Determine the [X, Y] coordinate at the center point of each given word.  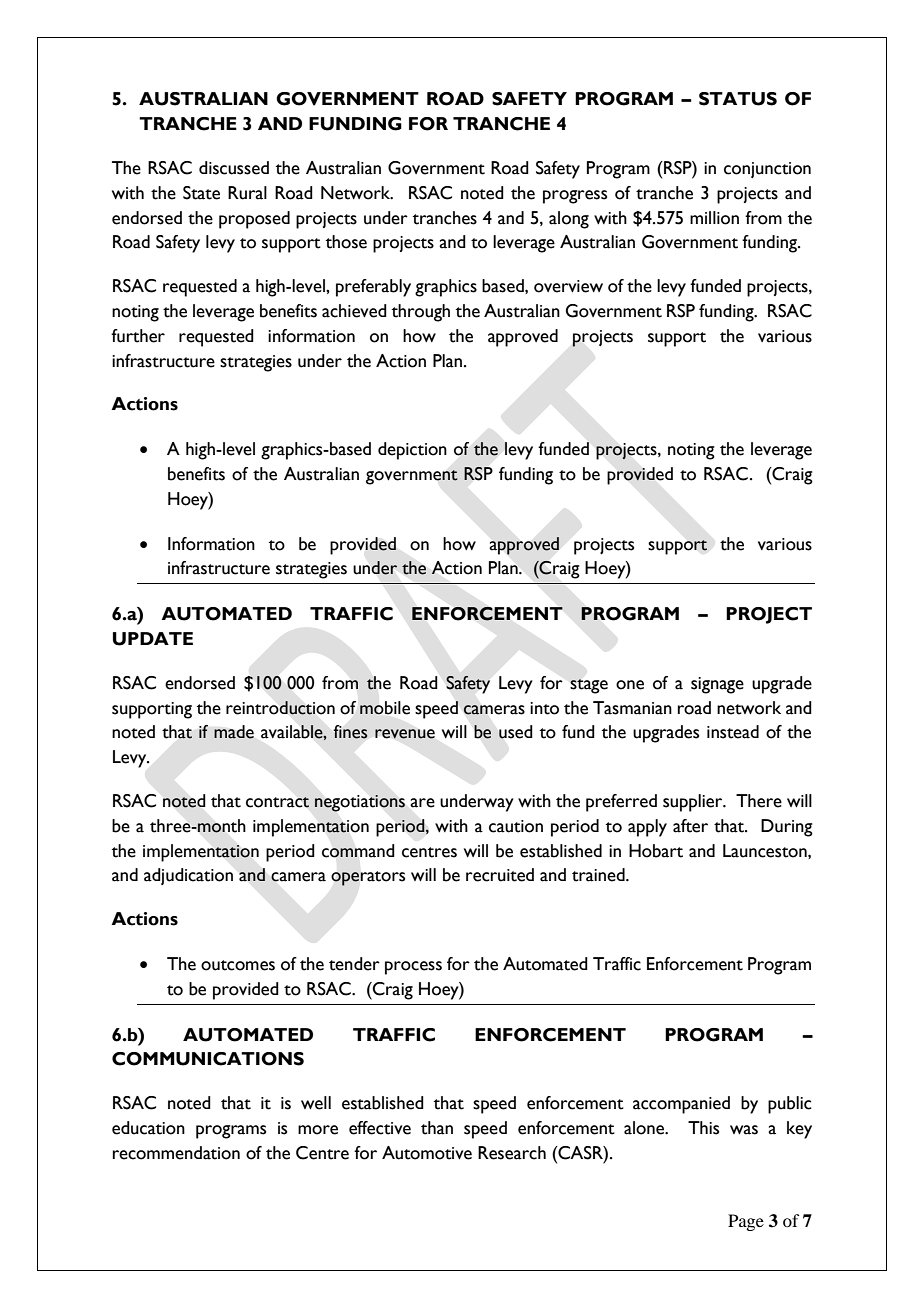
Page [746, 1222]
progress [575, 197]
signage [717, 685]
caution [516, 826]
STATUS [738, 99]
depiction [412, 451]
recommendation [176, 1153]
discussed [234, 168]
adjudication [188, 876]
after [690, 826]
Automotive [427, 1153]
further [138, 336]
